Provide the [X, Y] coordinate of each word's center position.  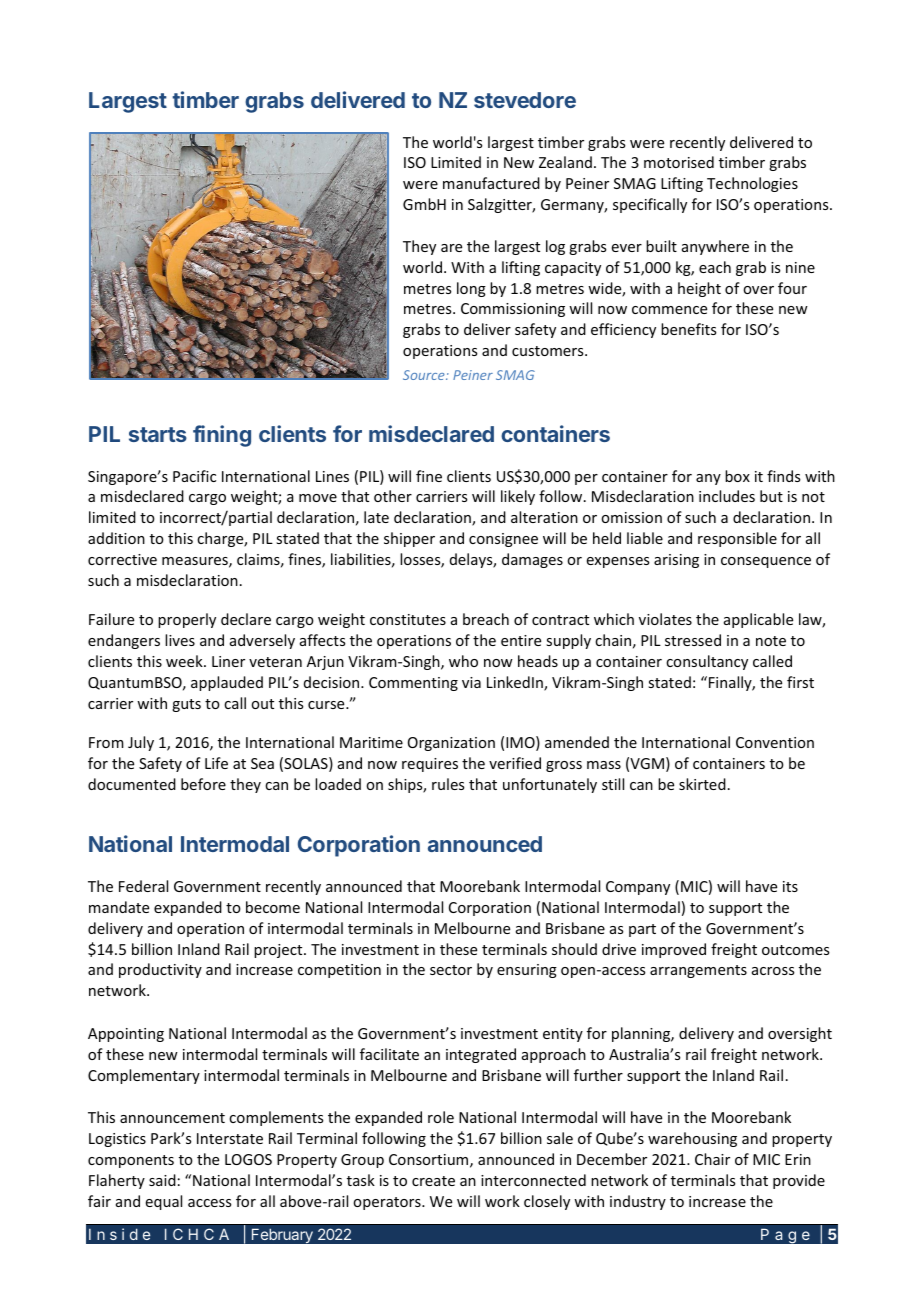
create [433, 1181]
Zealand [565, 162]
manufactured [491, 183]
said [162, 1180]
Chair [712, 1159]
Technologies [752, 184]
